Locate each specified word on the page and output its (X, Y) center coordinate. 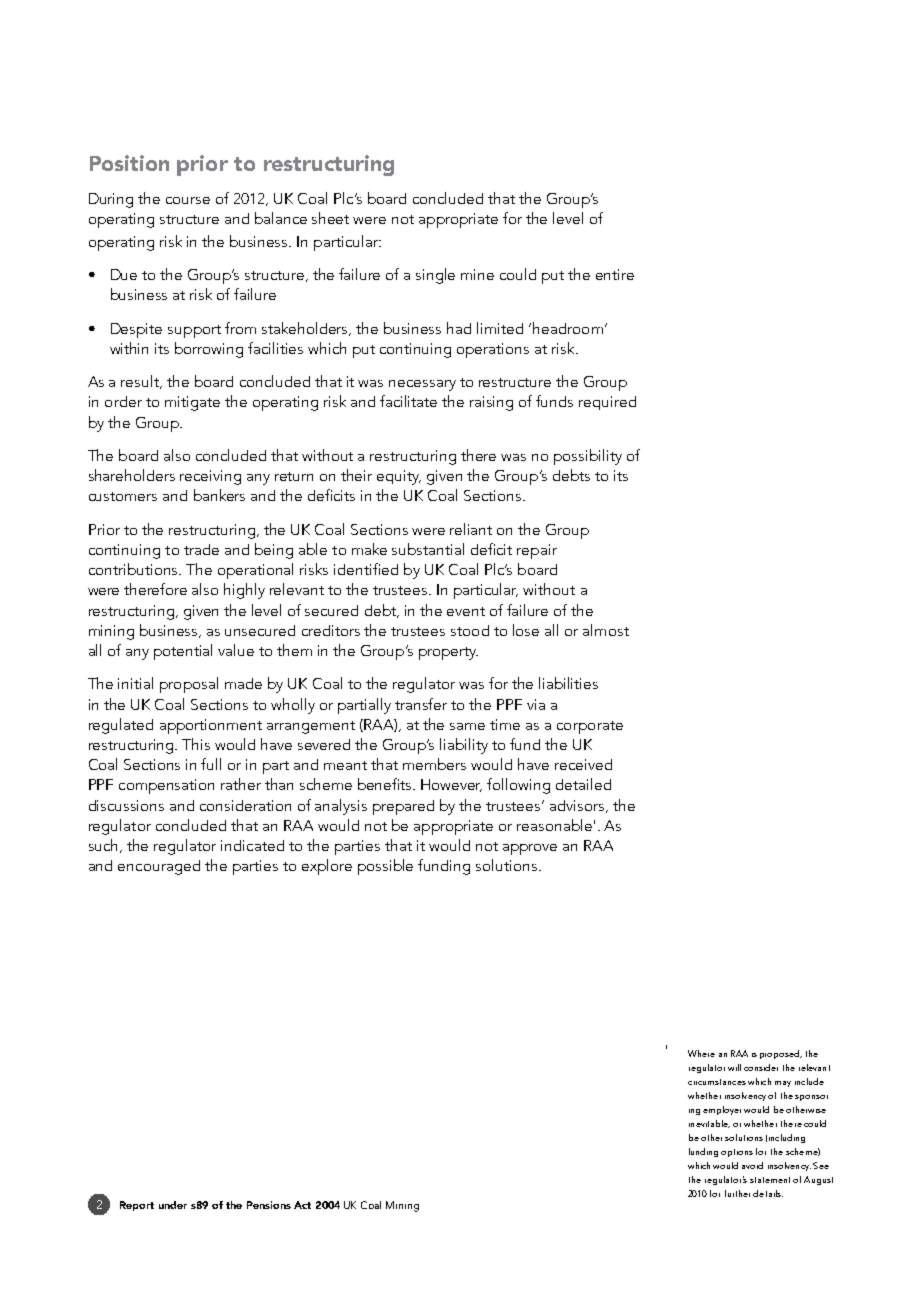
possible (385, 867)
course (188, 200)
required (607, 403)
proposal (189, 685)
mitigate (192, 403)
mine (477, 274)
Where (701, 1053)
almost (606, 630)
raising (491, 403)
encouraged (159, 867)
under (173, 1205)
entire (615, 274)
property (448, 653)
